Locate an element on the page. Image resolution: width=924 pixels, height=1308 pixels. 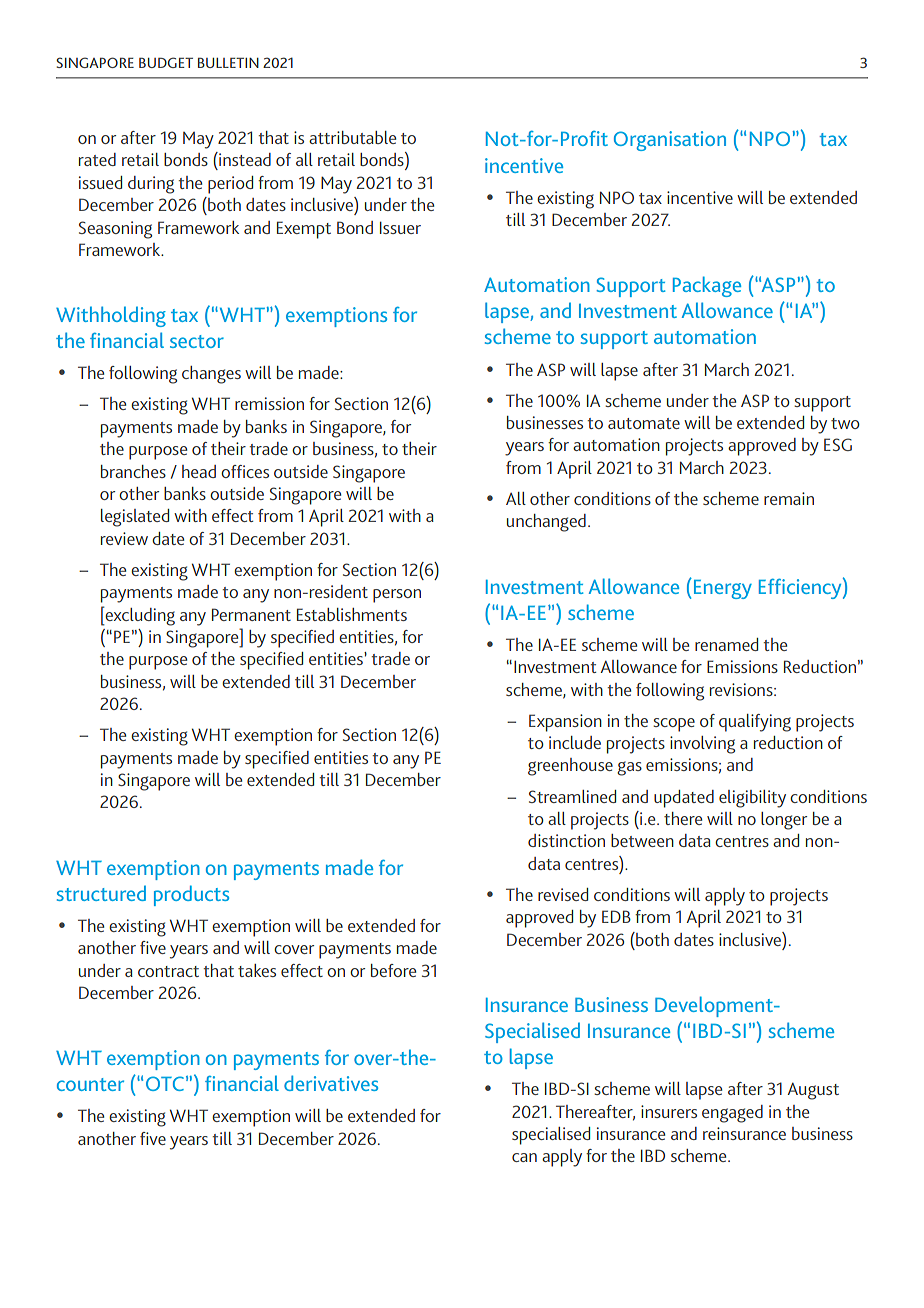
Package is located at coordinates (707, 286).
